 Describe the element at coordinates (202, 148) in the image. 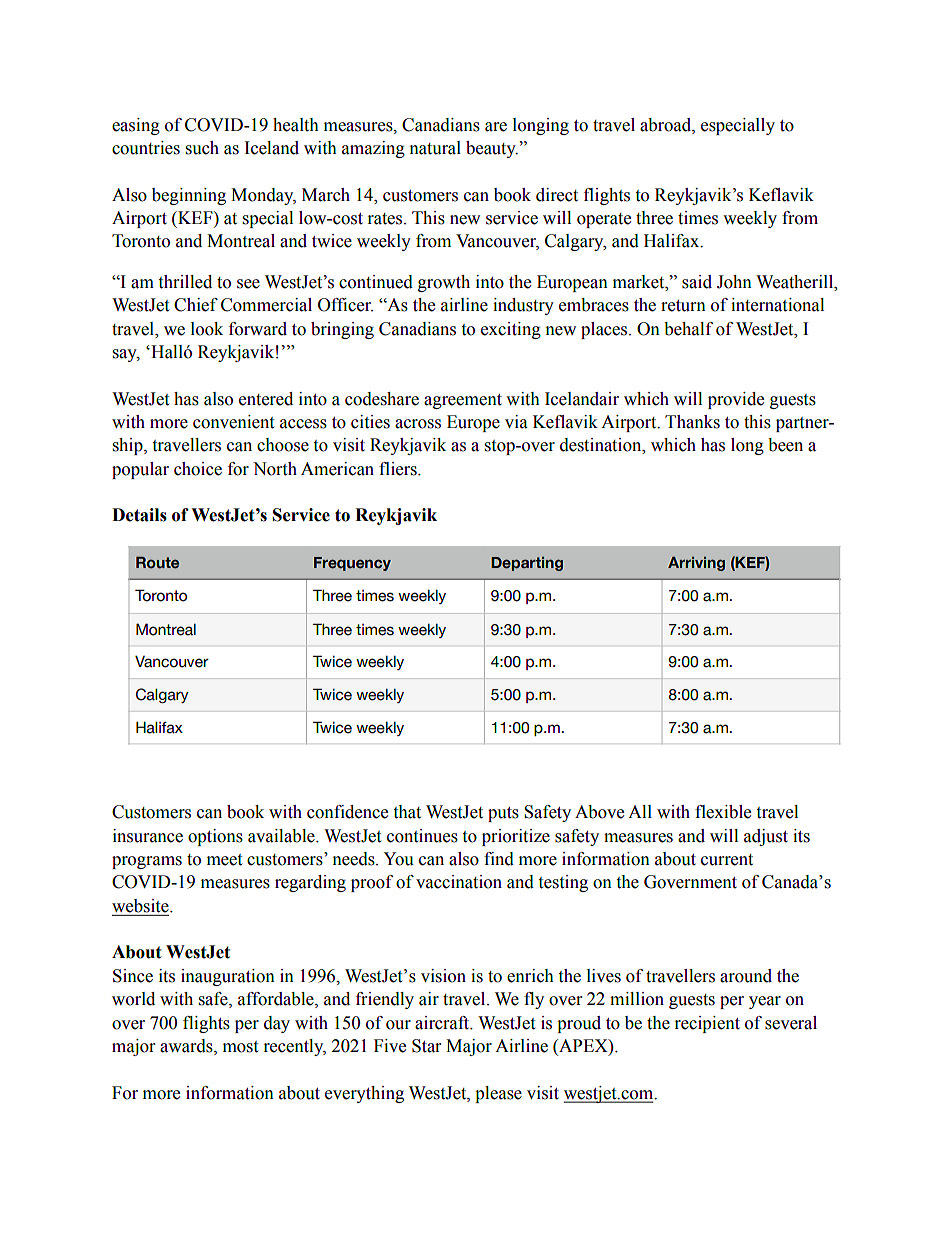

I see `such` at that location.
